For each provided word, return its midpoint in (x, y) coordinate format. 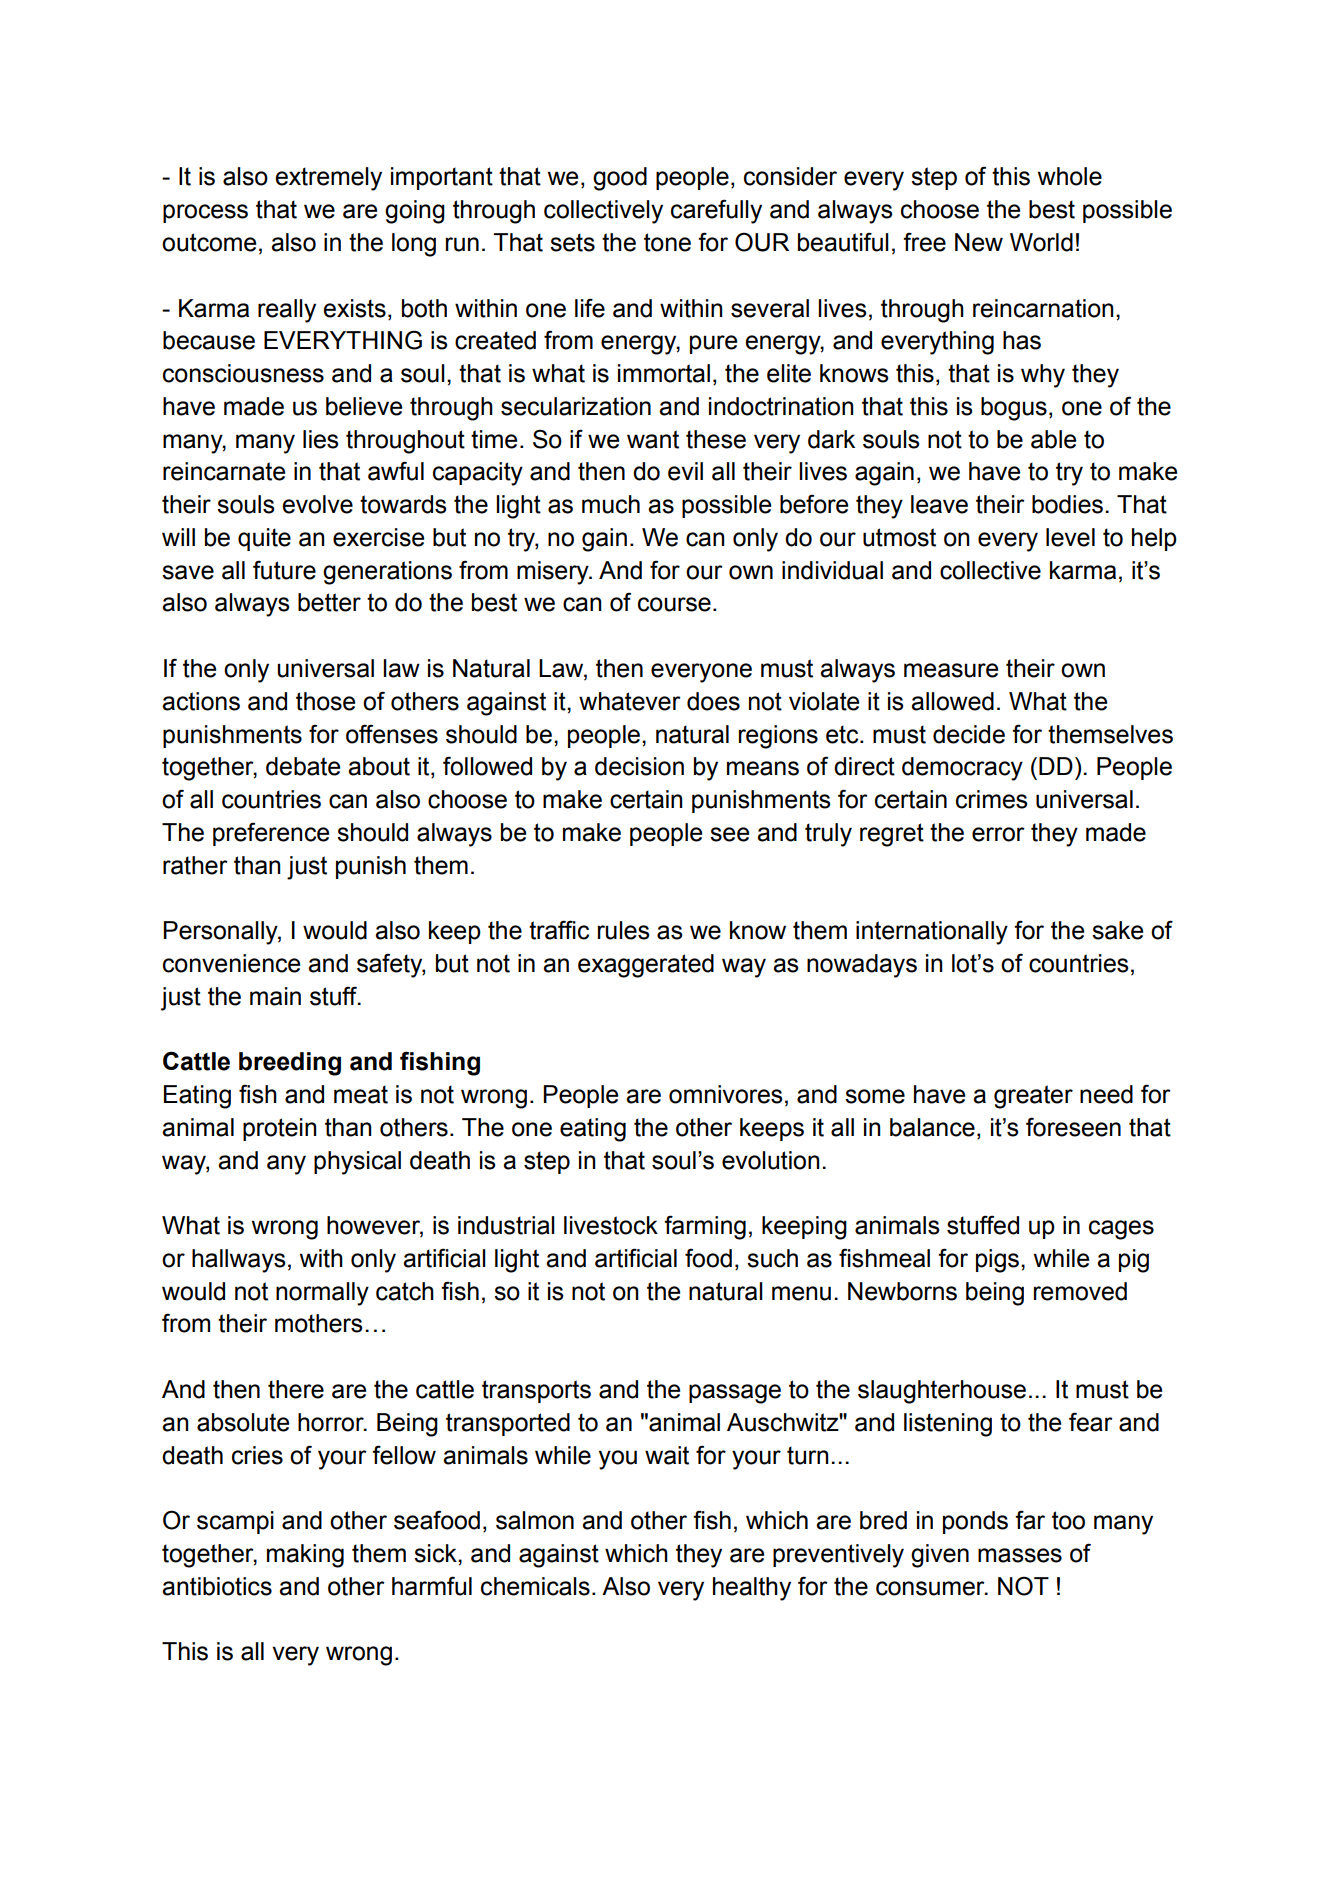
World (1041, 242)
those (325, 701)
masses (1020, 1555)
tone (667, 242)
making (305, 1556)
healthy (752, 1589)
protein (280, 1129)
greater (1033, 1097)
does (713, 701)
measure (951, 670)
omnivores (725, 1094)
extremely (328, 179)
